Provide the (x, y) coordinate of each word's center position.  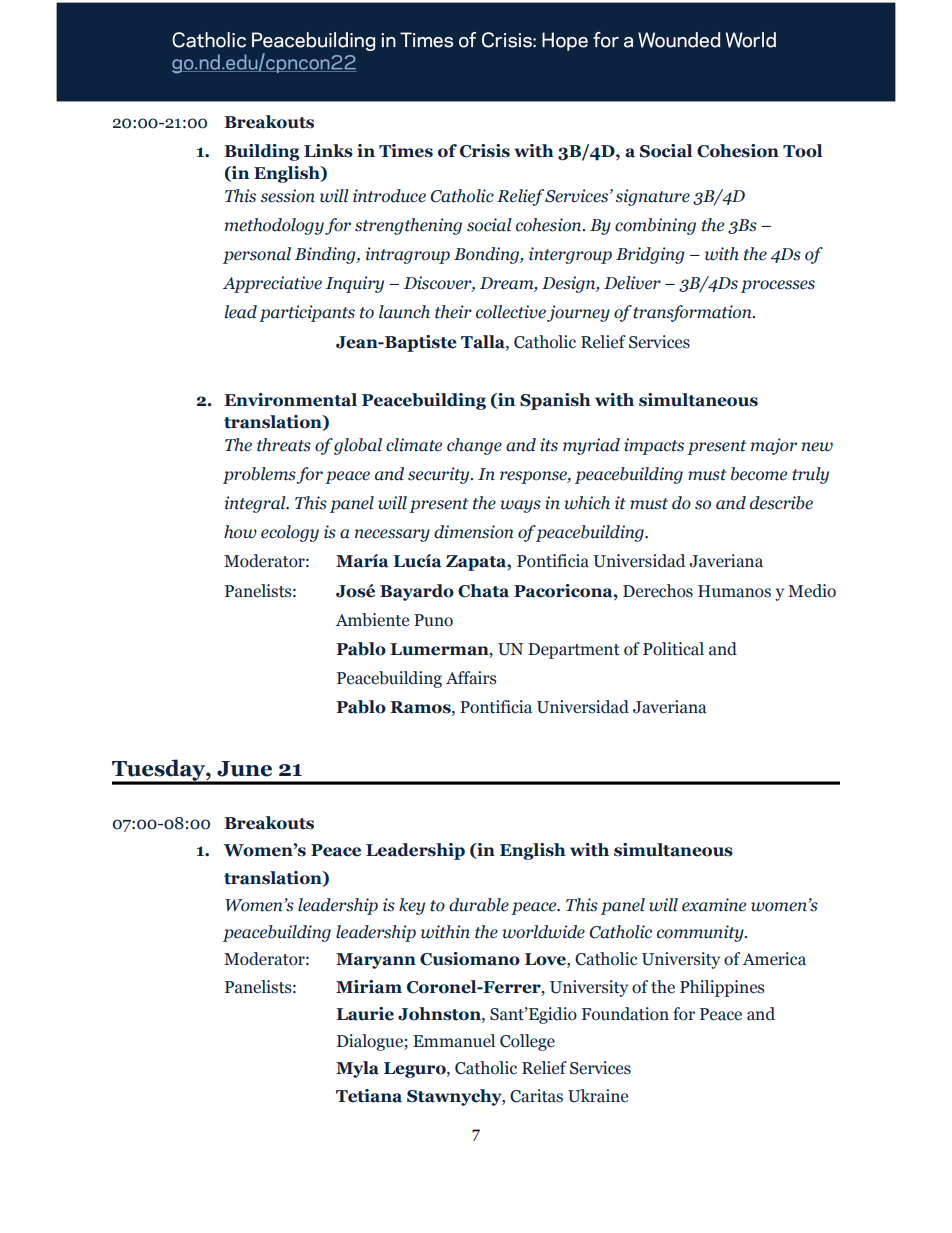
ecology (290, 533)
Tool (802, 151)
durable (479, 905)
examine (714, 905)
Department (574, 651)
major (774, 446)
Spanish (555, 401)
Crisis (485, 151)
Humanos (734, 591)
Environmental (290, 400)
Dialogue (371, 1042)
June (244, 769)
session (288, 196)
